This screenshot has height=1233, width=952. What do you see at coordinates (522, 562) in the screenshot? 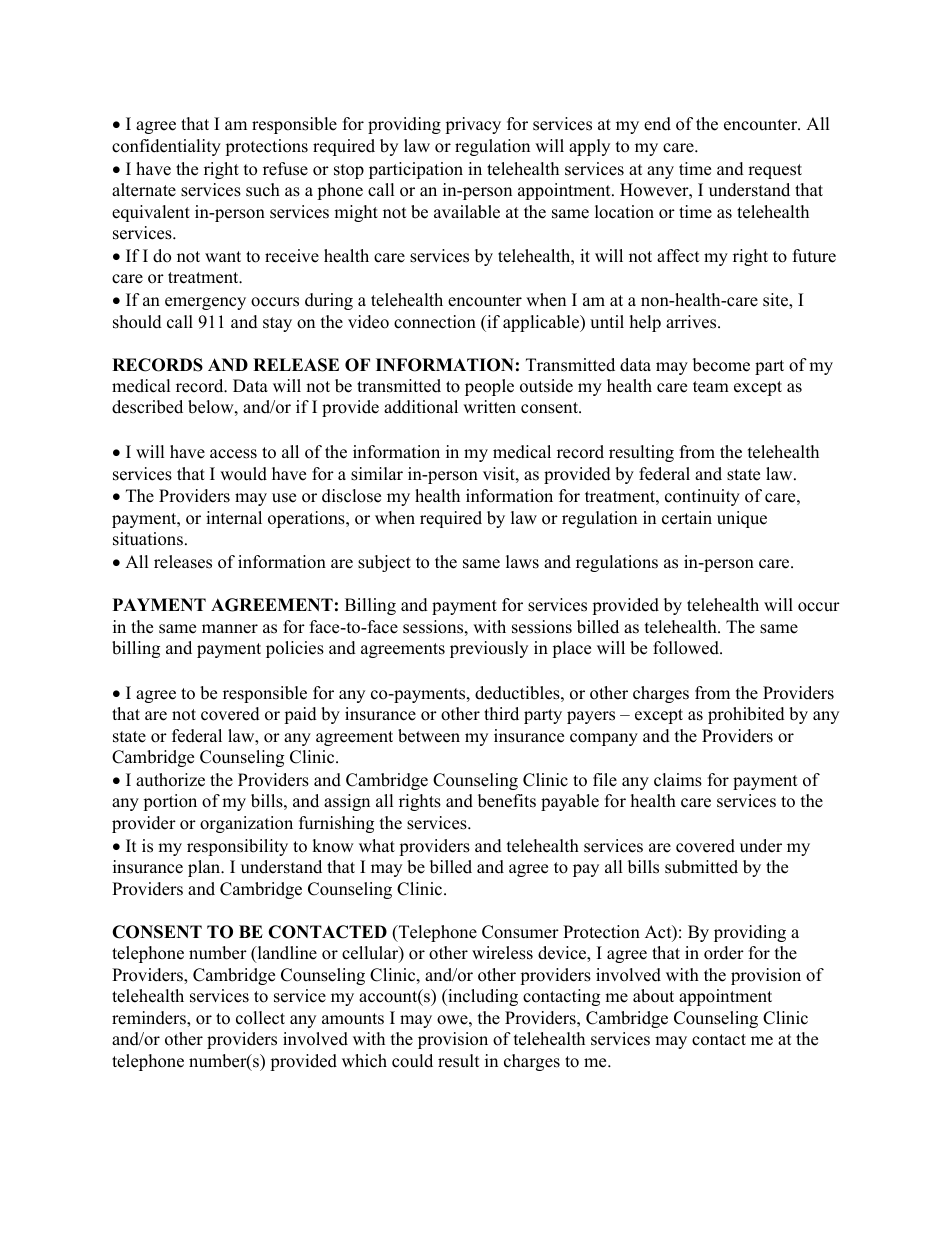
I see `laws` at bounding box center [522, 562].
